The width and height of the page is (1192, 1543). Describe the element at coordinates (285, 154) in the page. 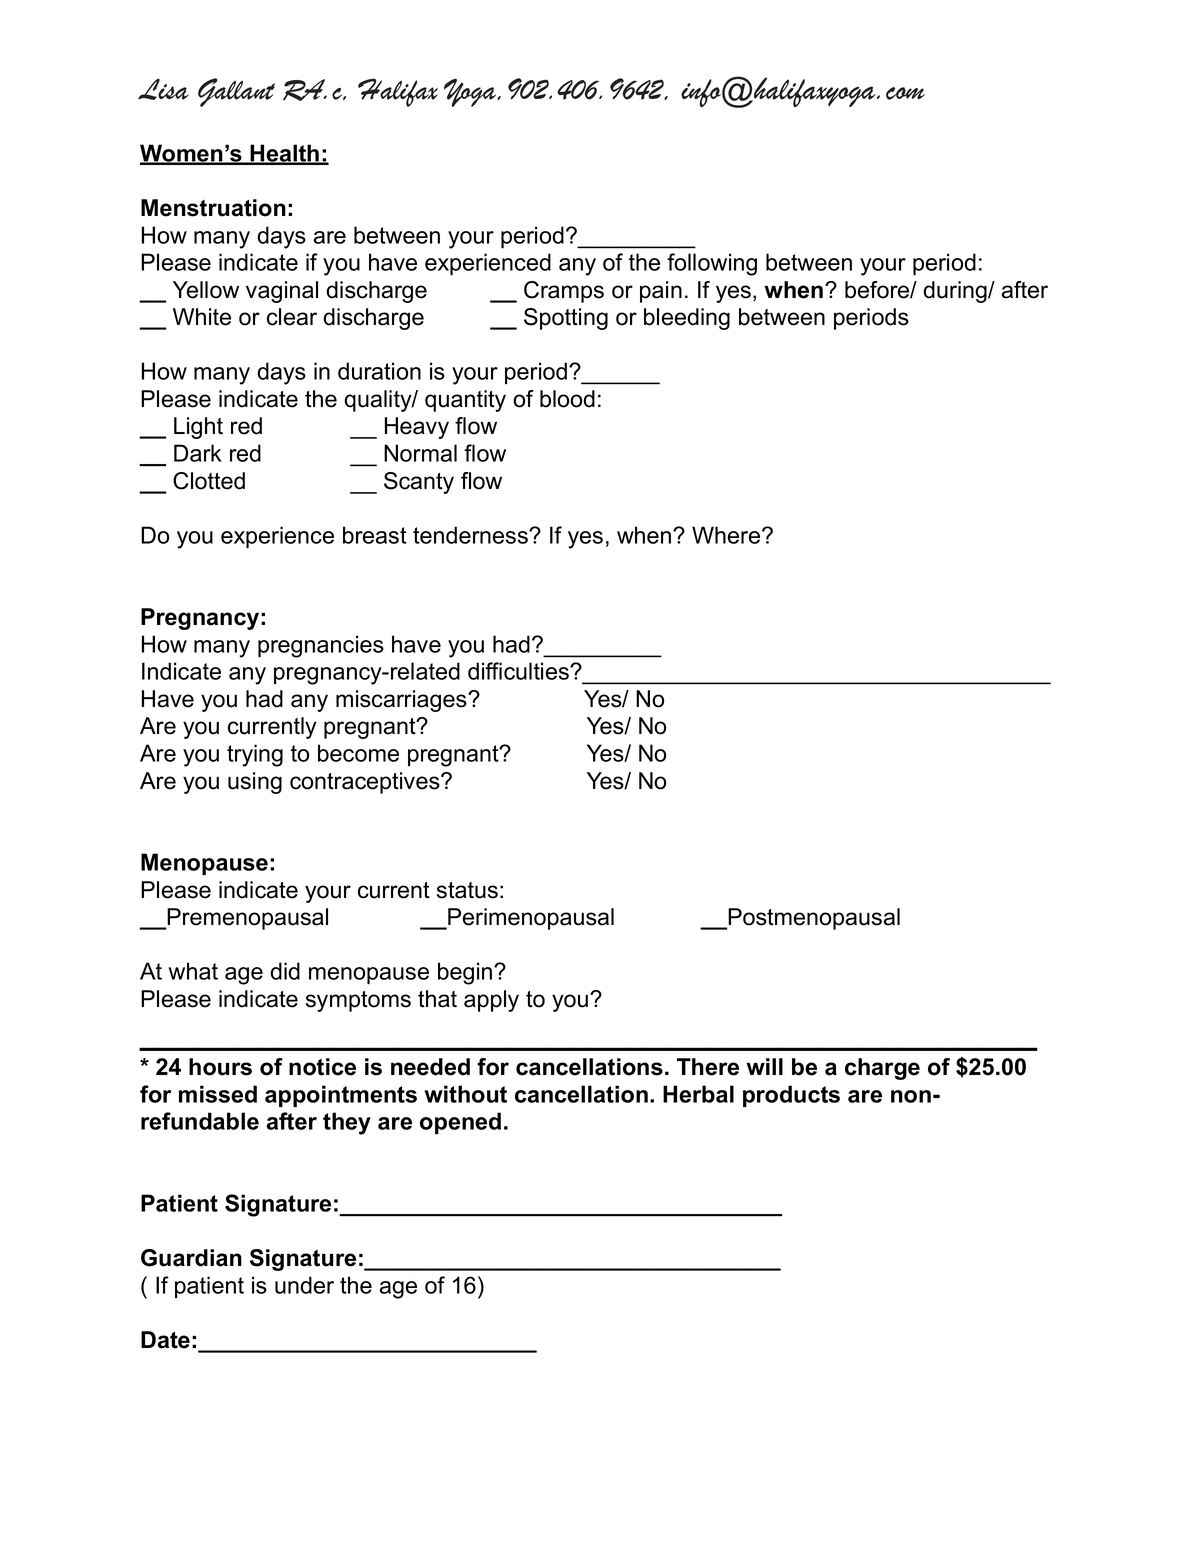

I see `Health` at that location.
